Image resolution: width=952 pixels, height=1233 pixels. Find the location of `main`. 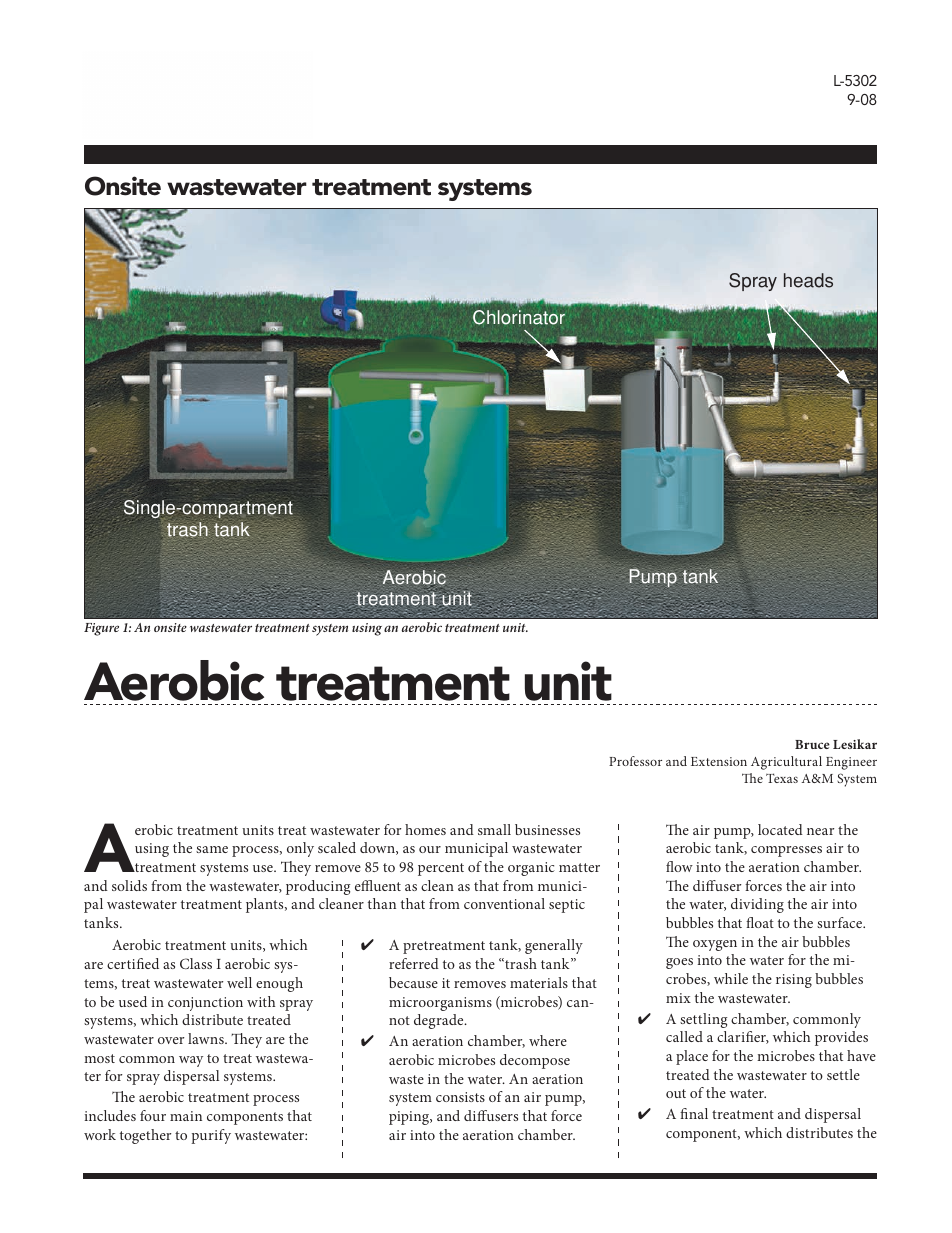

main is located at coordinates (186, 1116).
